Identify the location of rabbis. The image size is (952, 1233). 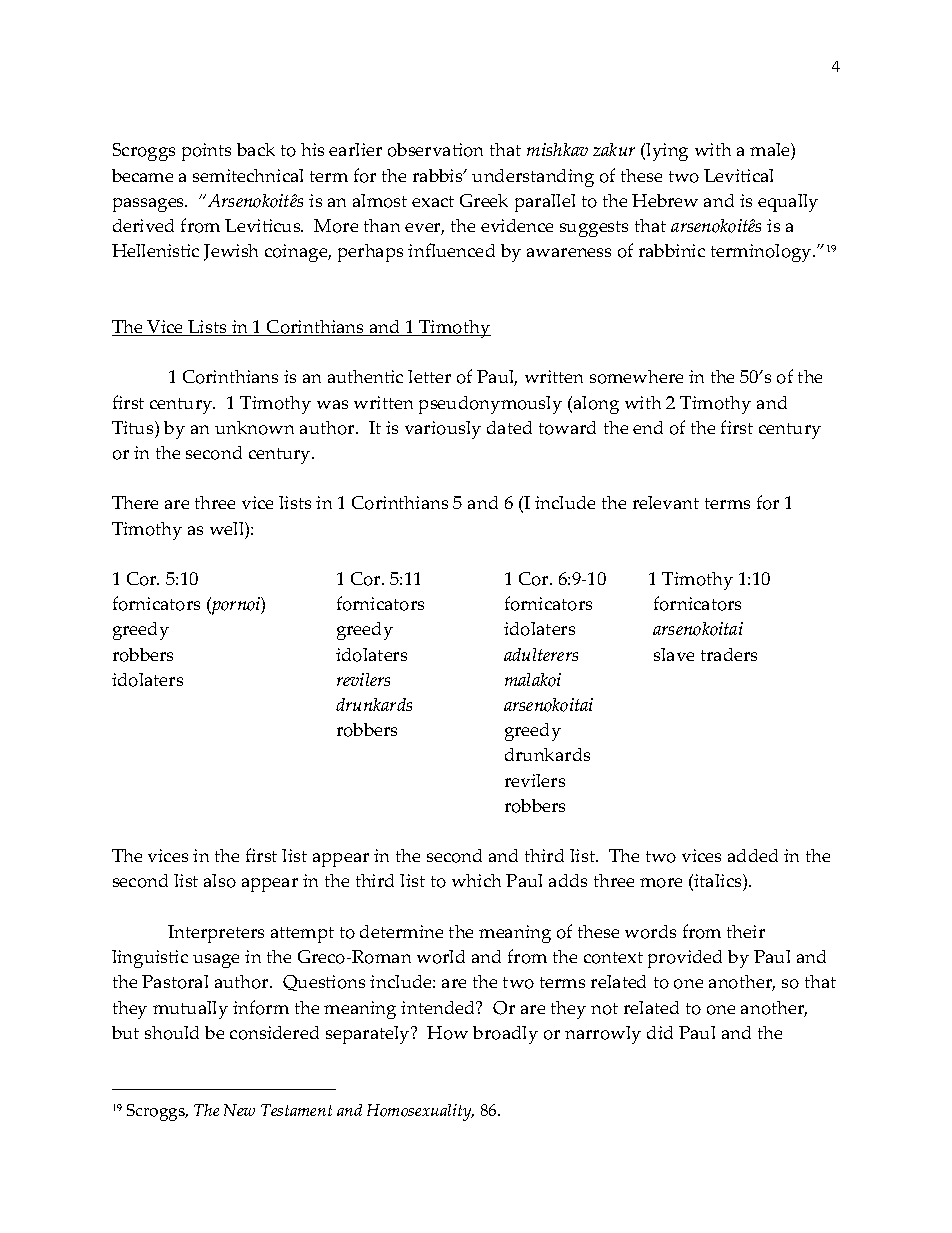
(439, 175).
